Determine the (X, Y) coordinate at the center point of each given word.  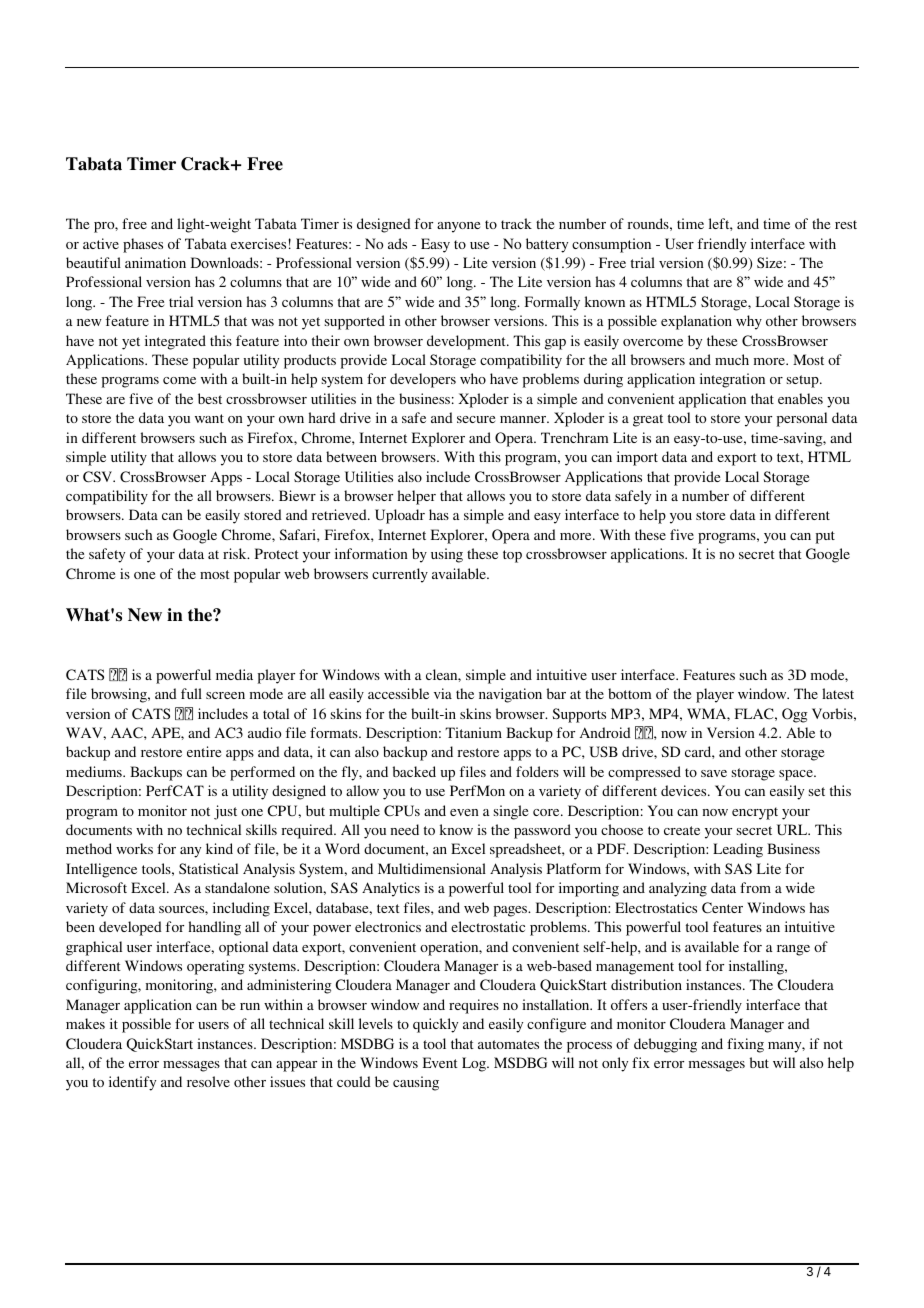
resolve (208, 1081)
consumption (611, 245)
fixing (745, 1045)
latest (838, 693)
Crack (206, 164)
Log (475, 1064)
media (234, 674)
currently (400, 575)
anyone (458, 227)
